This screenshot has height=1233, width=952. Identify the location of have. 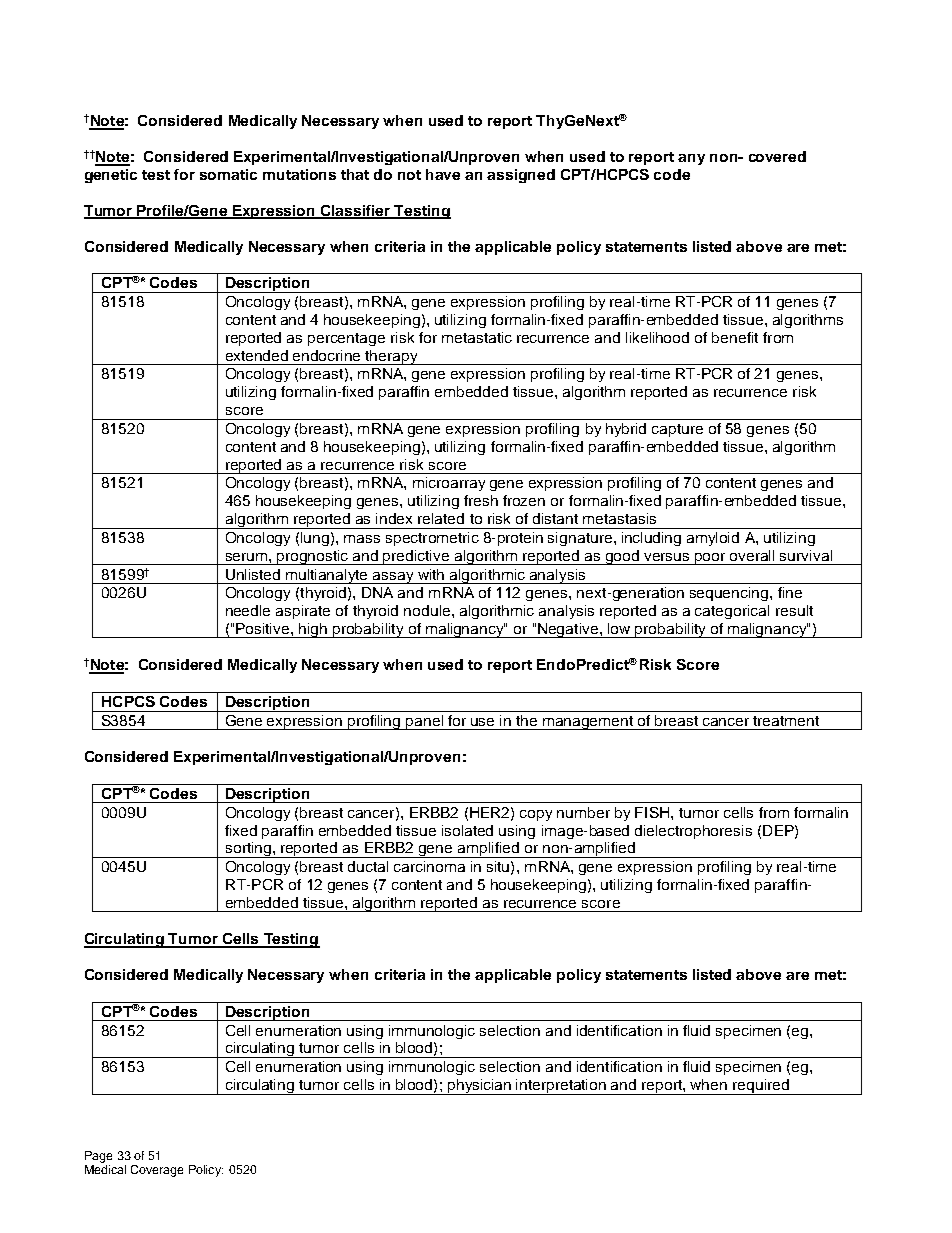
(443, 174).
